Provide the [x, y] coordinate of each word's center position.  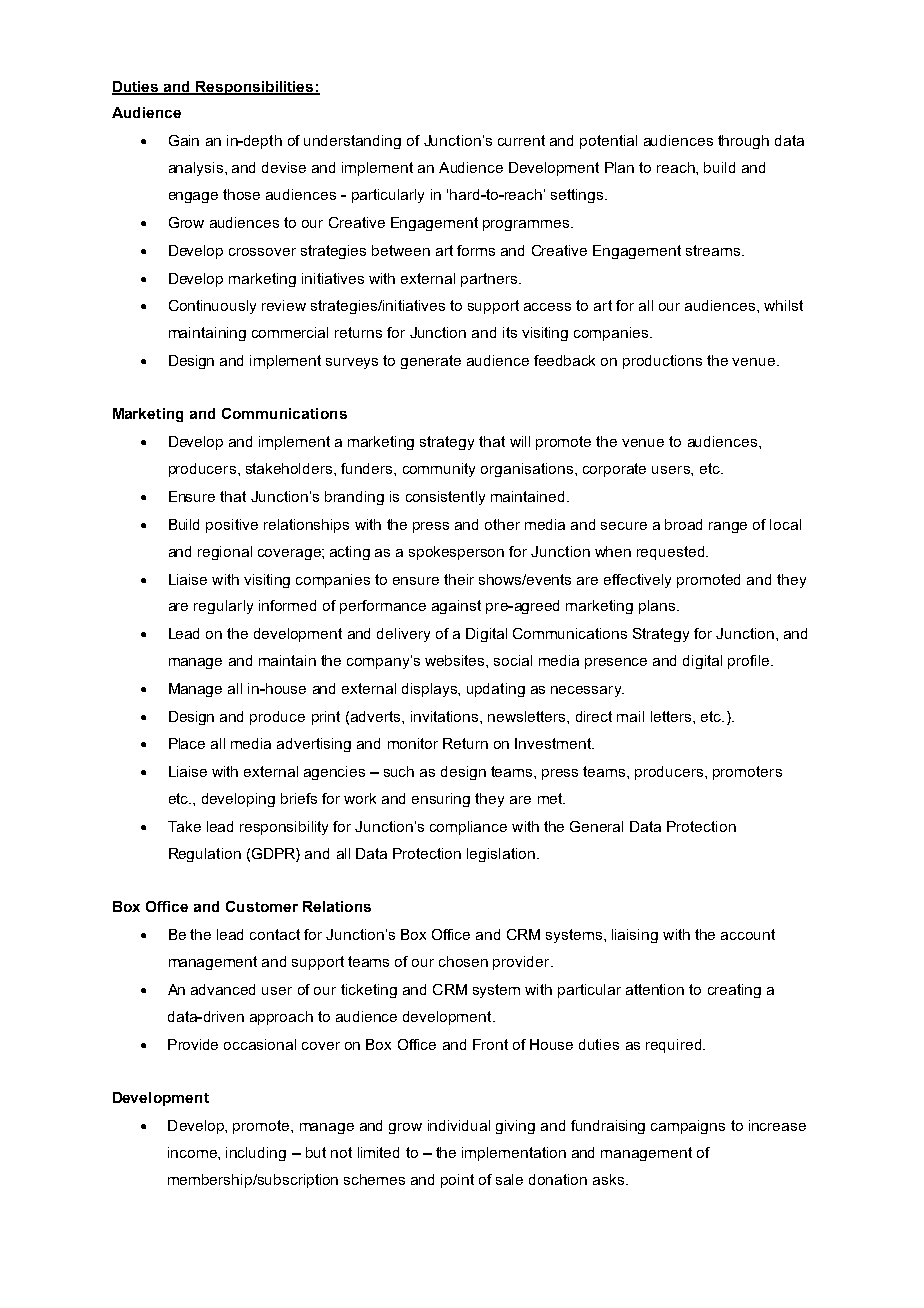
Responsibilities [255, 88]
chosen [463, 961]
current [521, 140]
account [748, 934]
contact [275, 934]
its [510, 332]
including [256, 1154]
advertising [314, 745]
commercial [290, 332]
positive [232, 526]
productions [662, 362]
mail [630, 716]
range [728, 527]
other [502, 524]
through [743, 142]
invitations [446, 716]
